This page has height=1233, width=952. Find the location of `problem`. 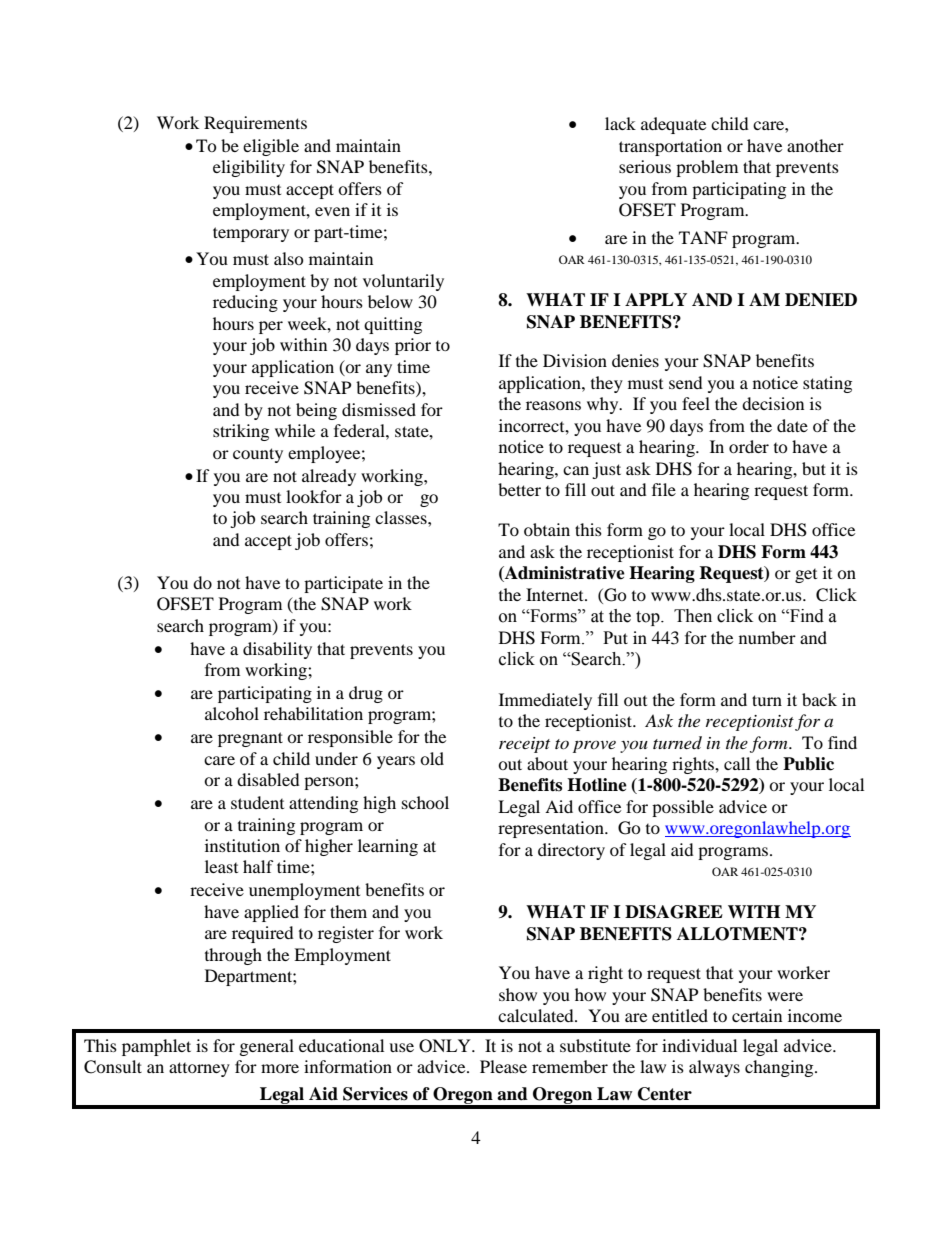

problem is located at coordinates (707, 168).
